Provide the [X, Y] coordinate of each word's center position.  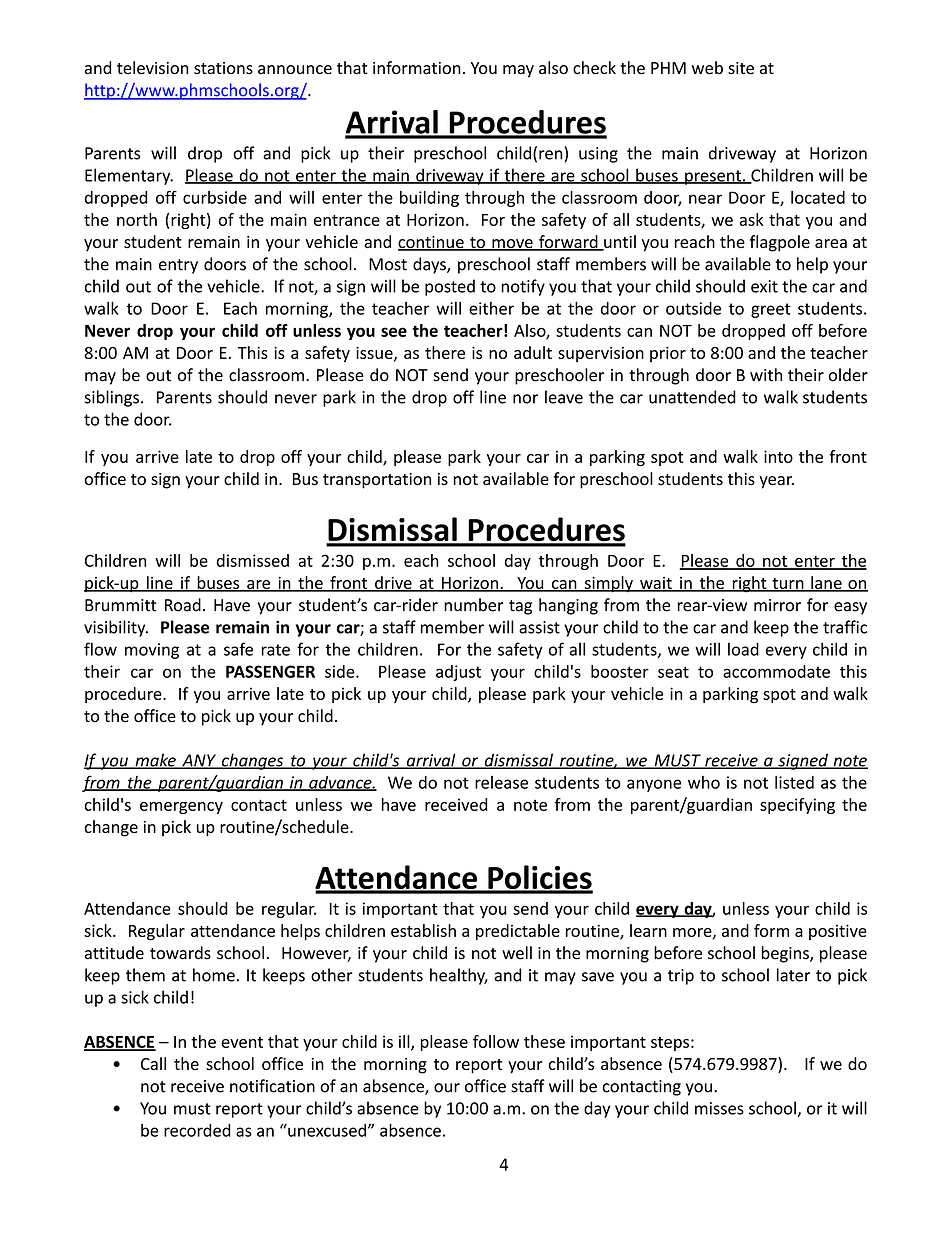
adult [533, 352]
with [766, 375]
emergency [181, 808]
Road [183, 605]
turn [788, 585]
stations [223, 68]
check [594, 68]
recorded [197, 1130]
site [741, 68]
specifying [797, 806]
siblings [113, 398]
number [473, 605]
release [501, 782]
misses [719, 1108]
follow [496, 1041]
